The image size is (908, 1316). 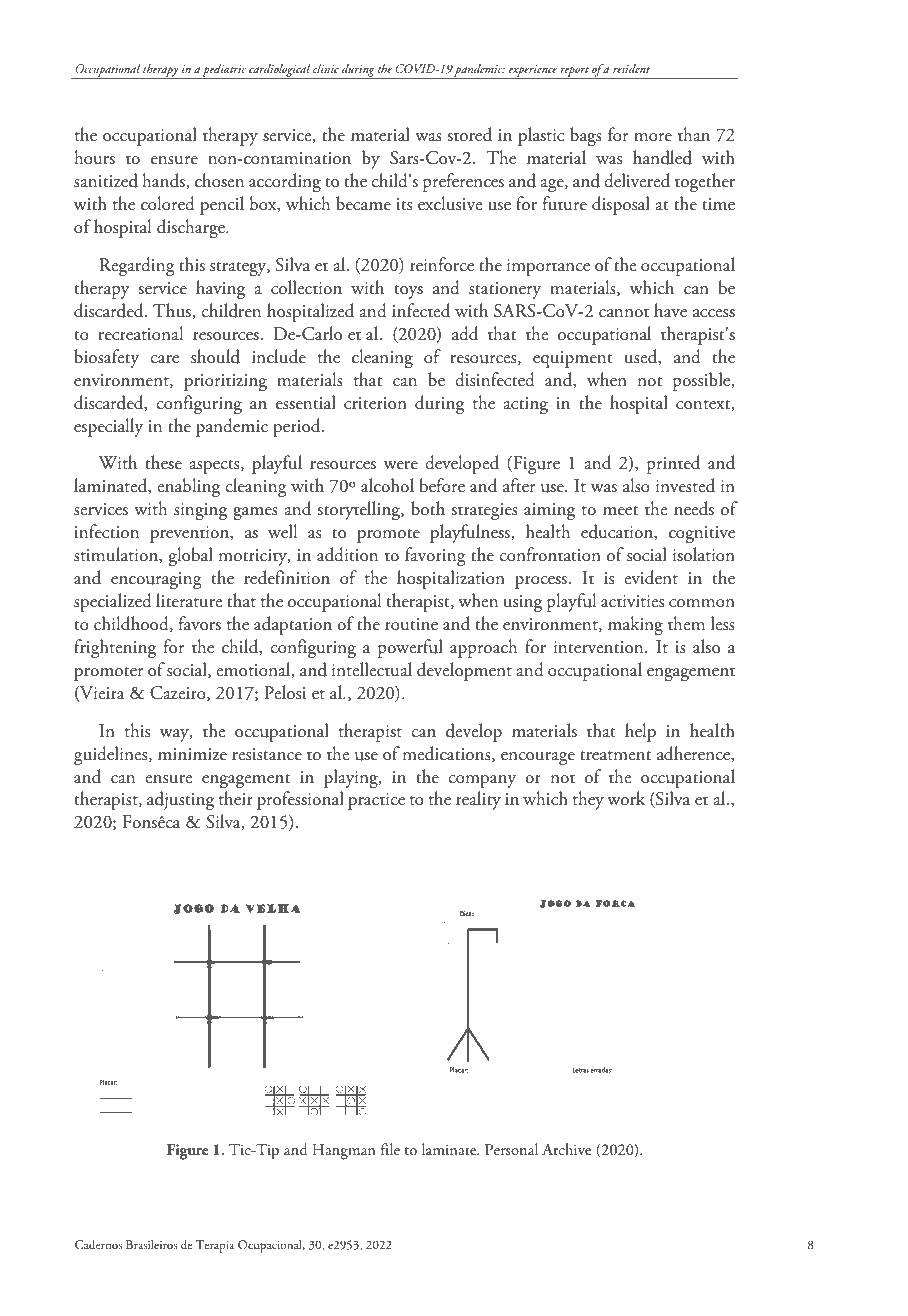 I want to click on file, so click(x=390, y=1149).
